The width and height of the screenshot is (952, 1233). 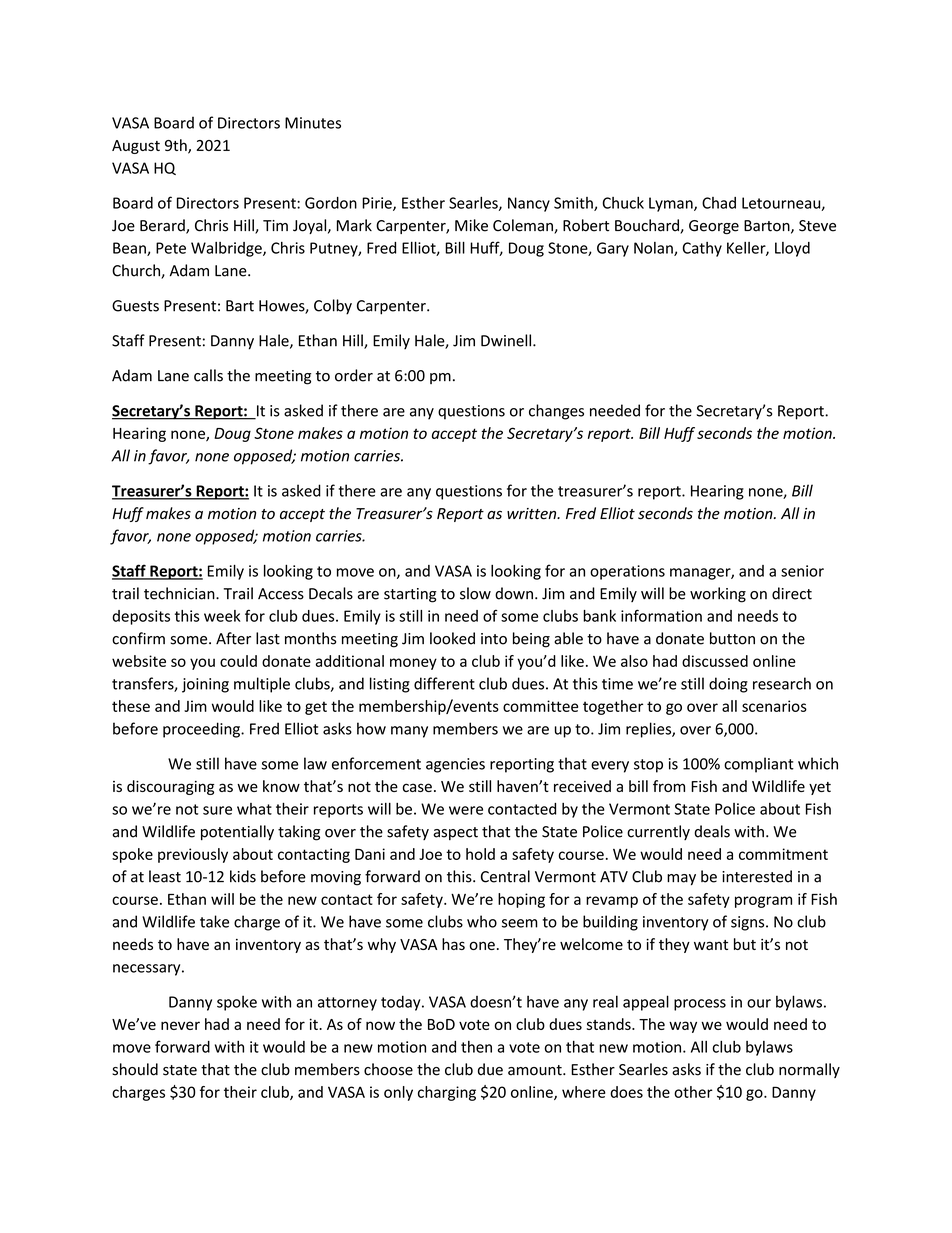 What do you see at coordinates (475, 593) in the screenshot?
I see `slow` at bounding box center [475, 593].
